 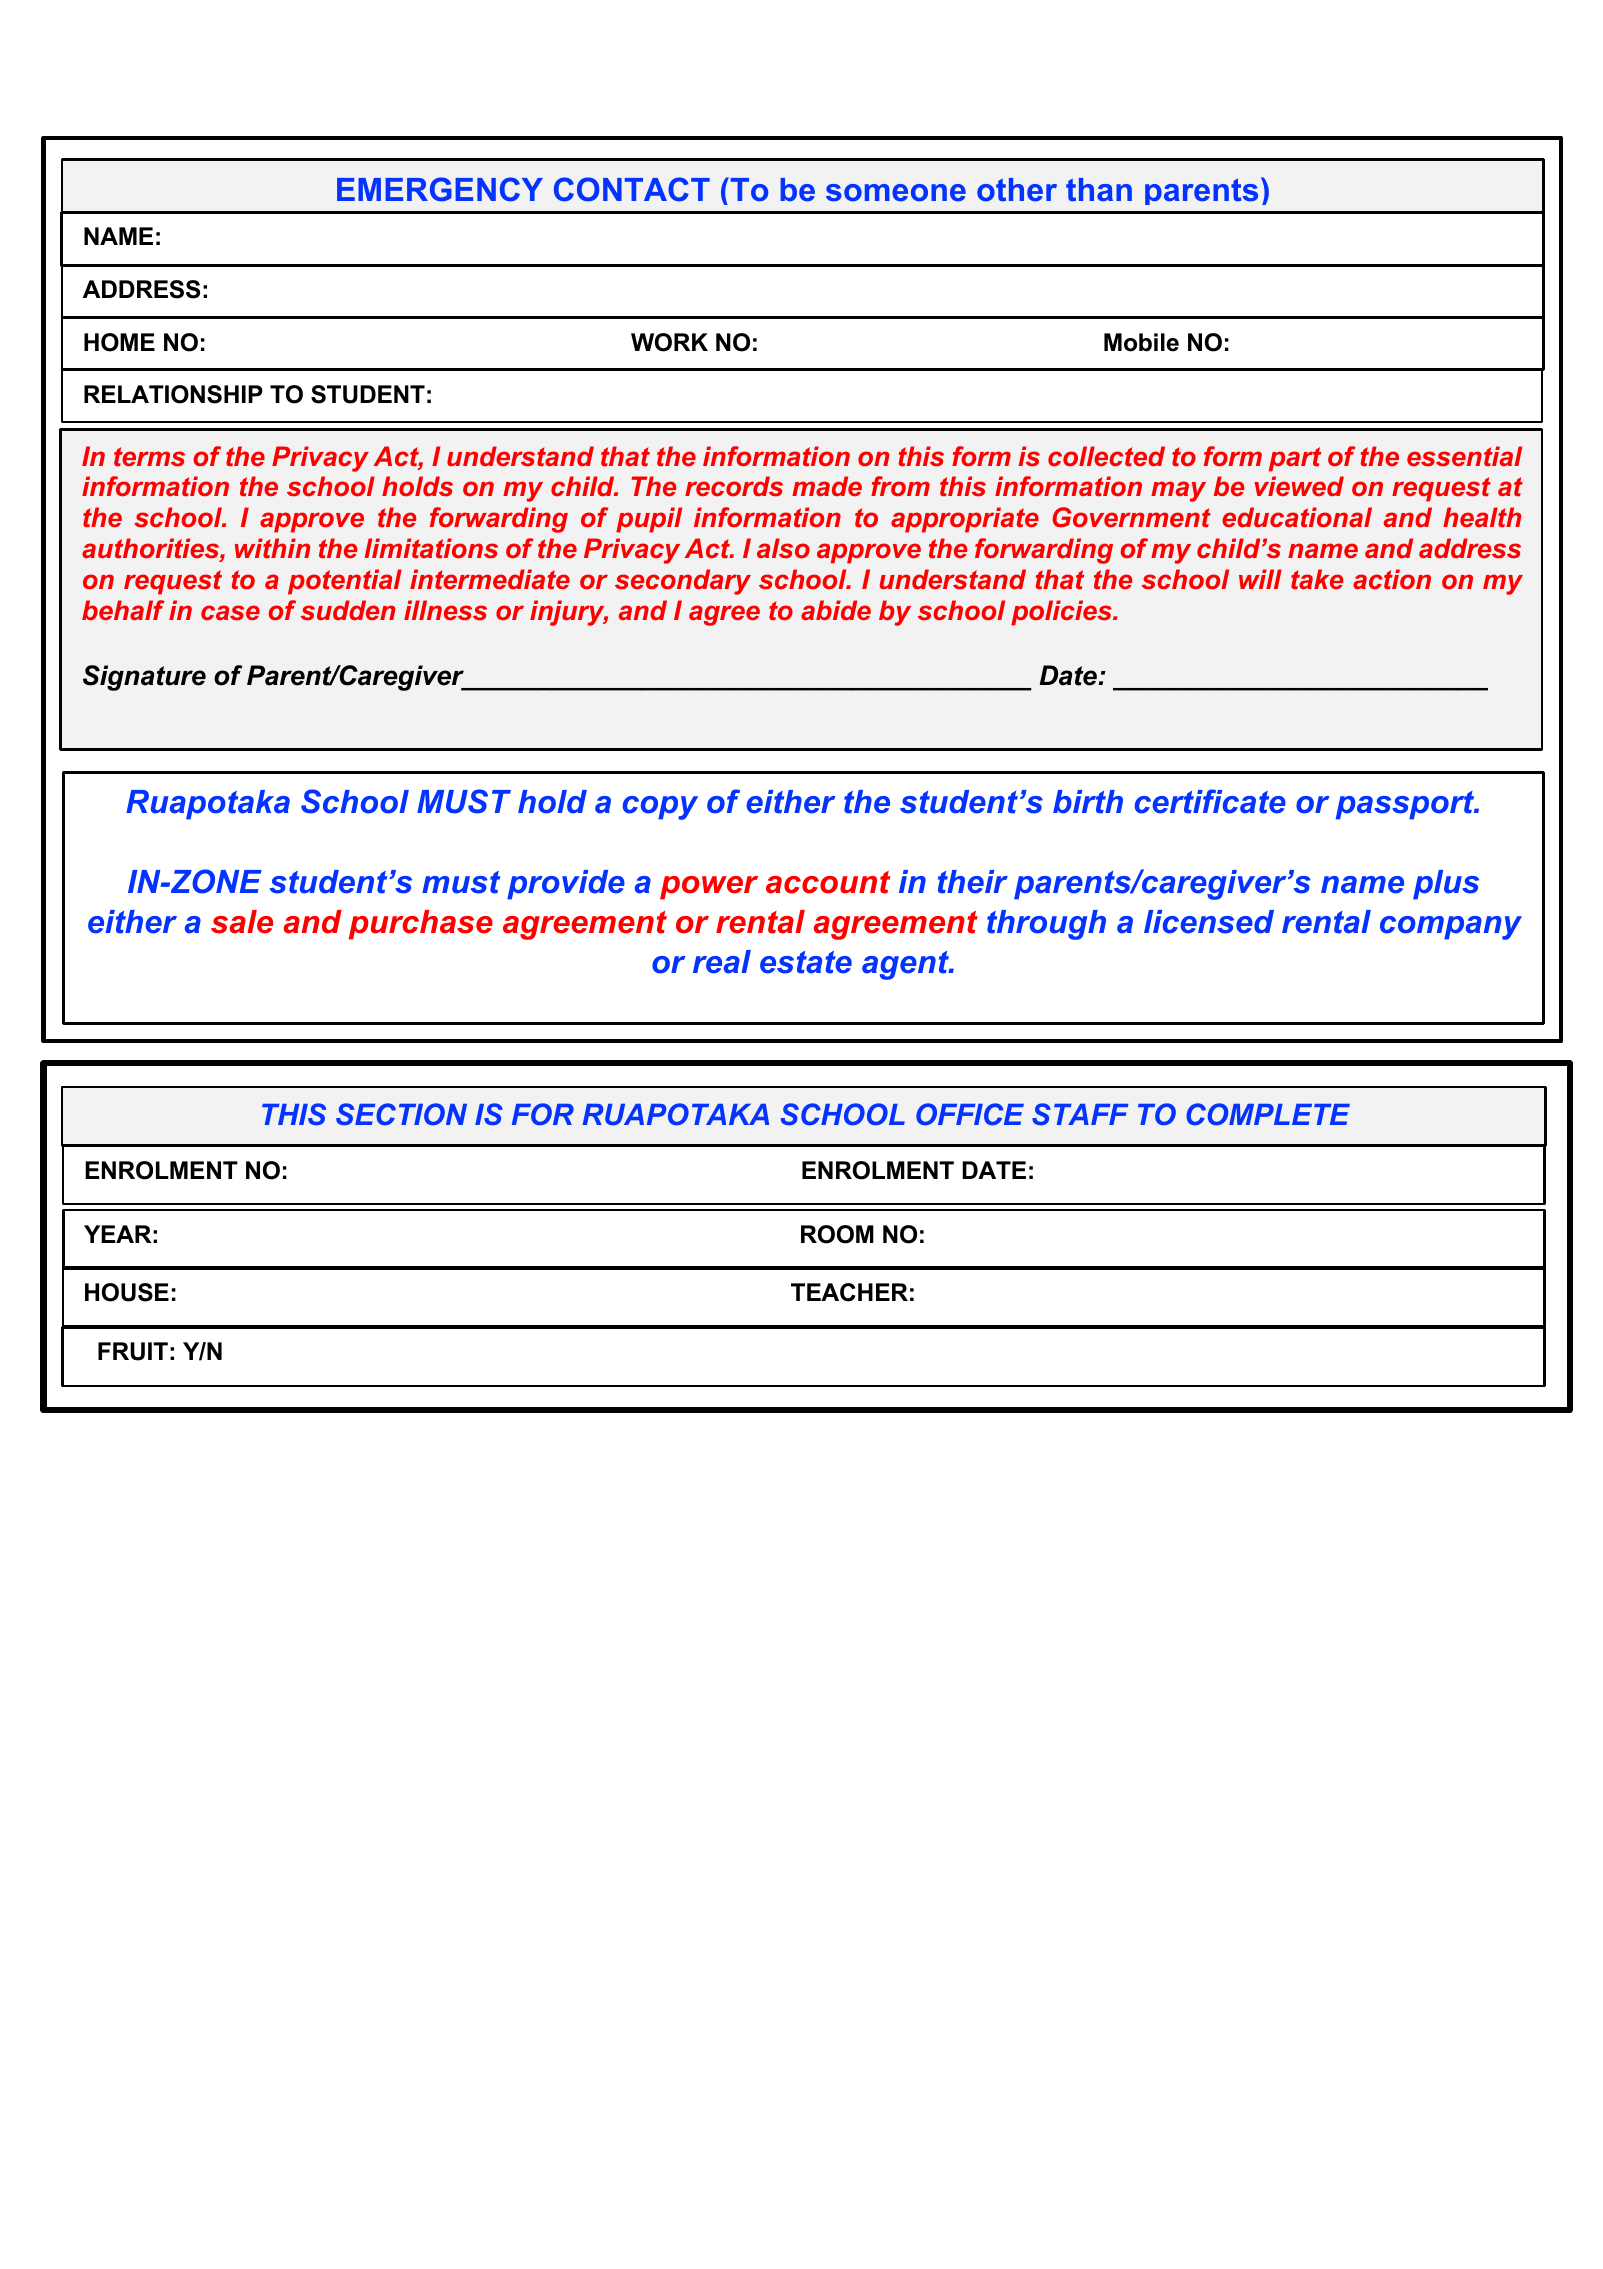 I want to click on than, so click(x=1099, y=190).
